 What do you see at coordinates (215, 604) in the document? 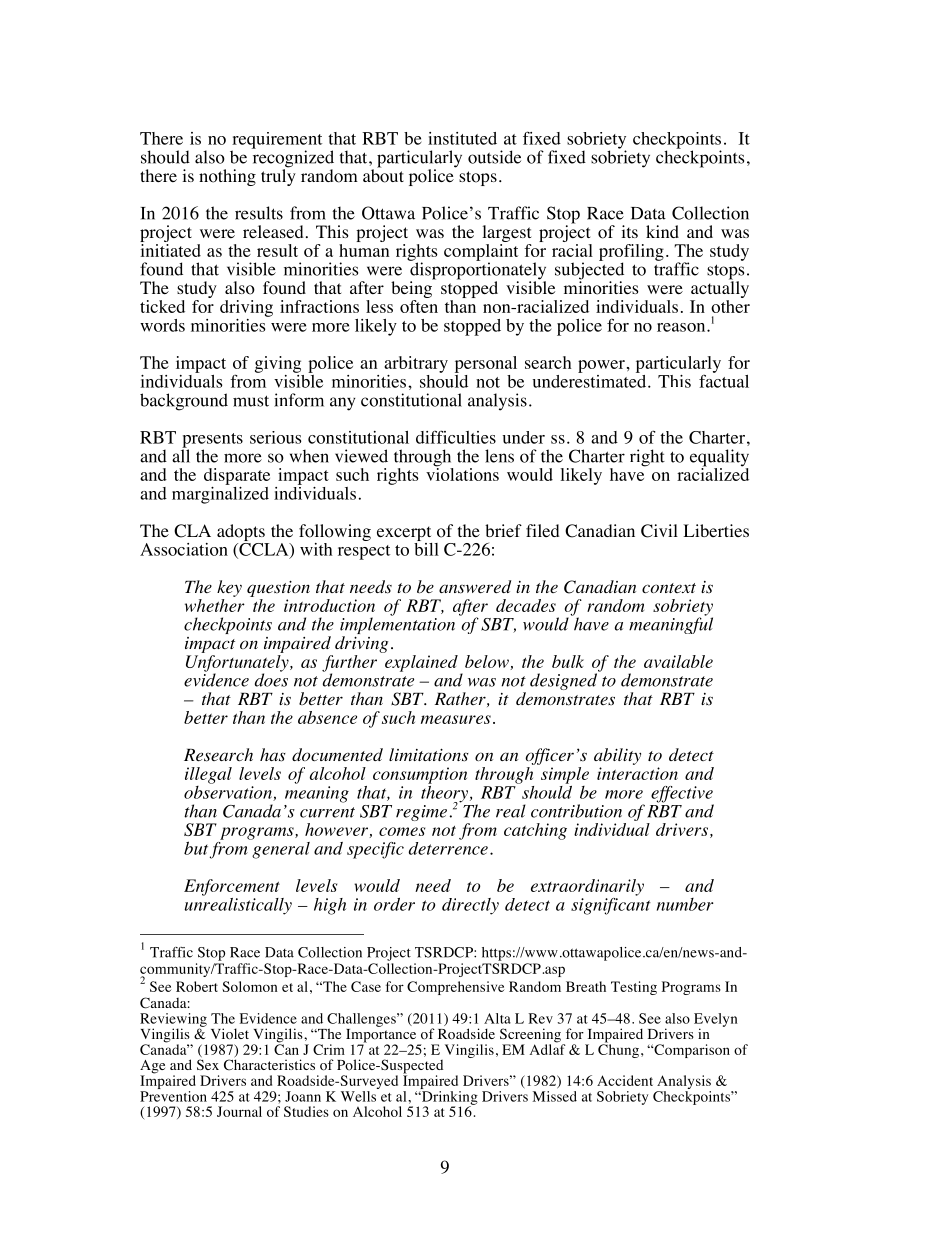
I see `whether` at bounding box center [215, 604].
